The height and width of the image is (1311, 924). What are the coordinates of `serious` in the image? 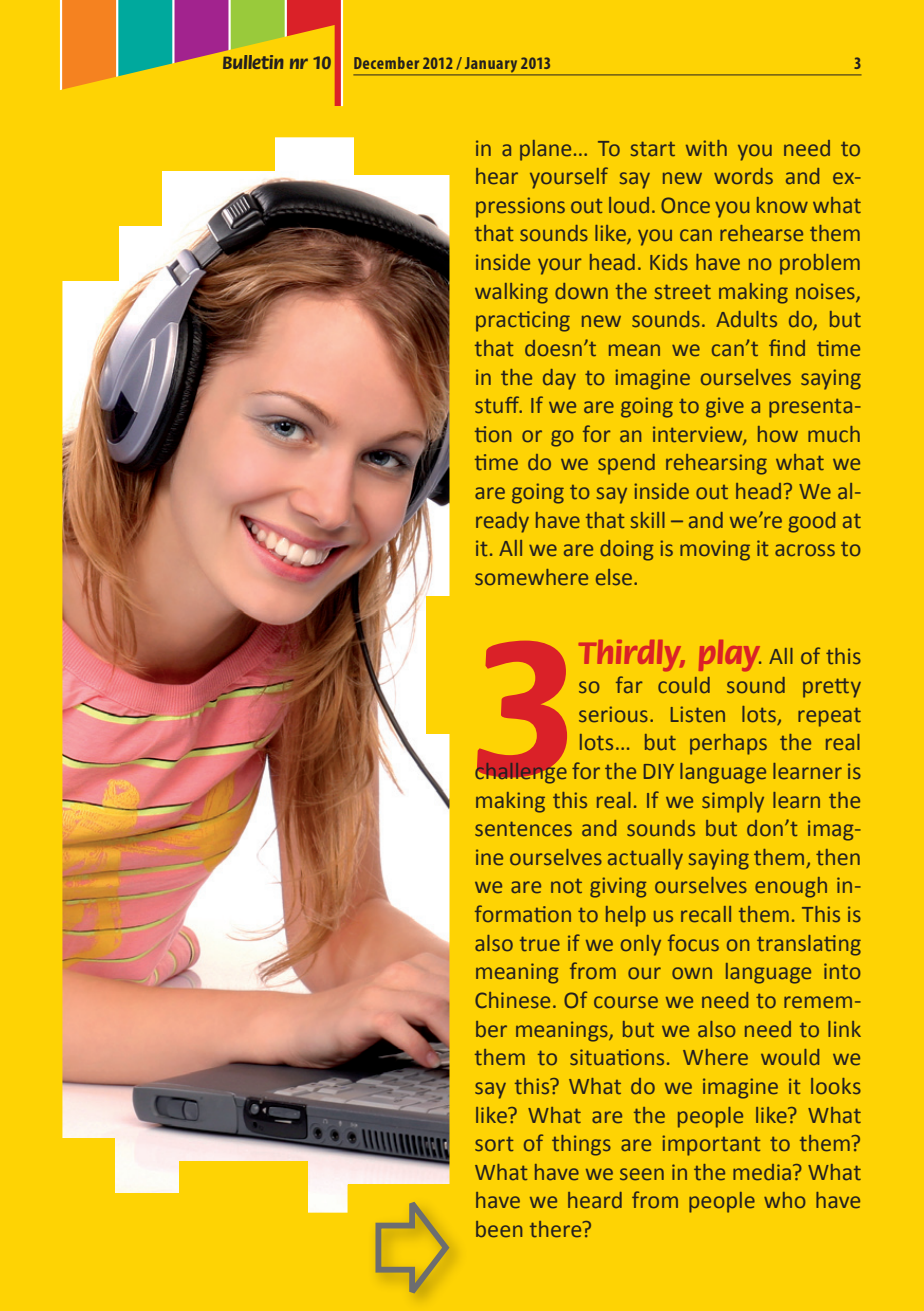 It's located at (613, 714).
